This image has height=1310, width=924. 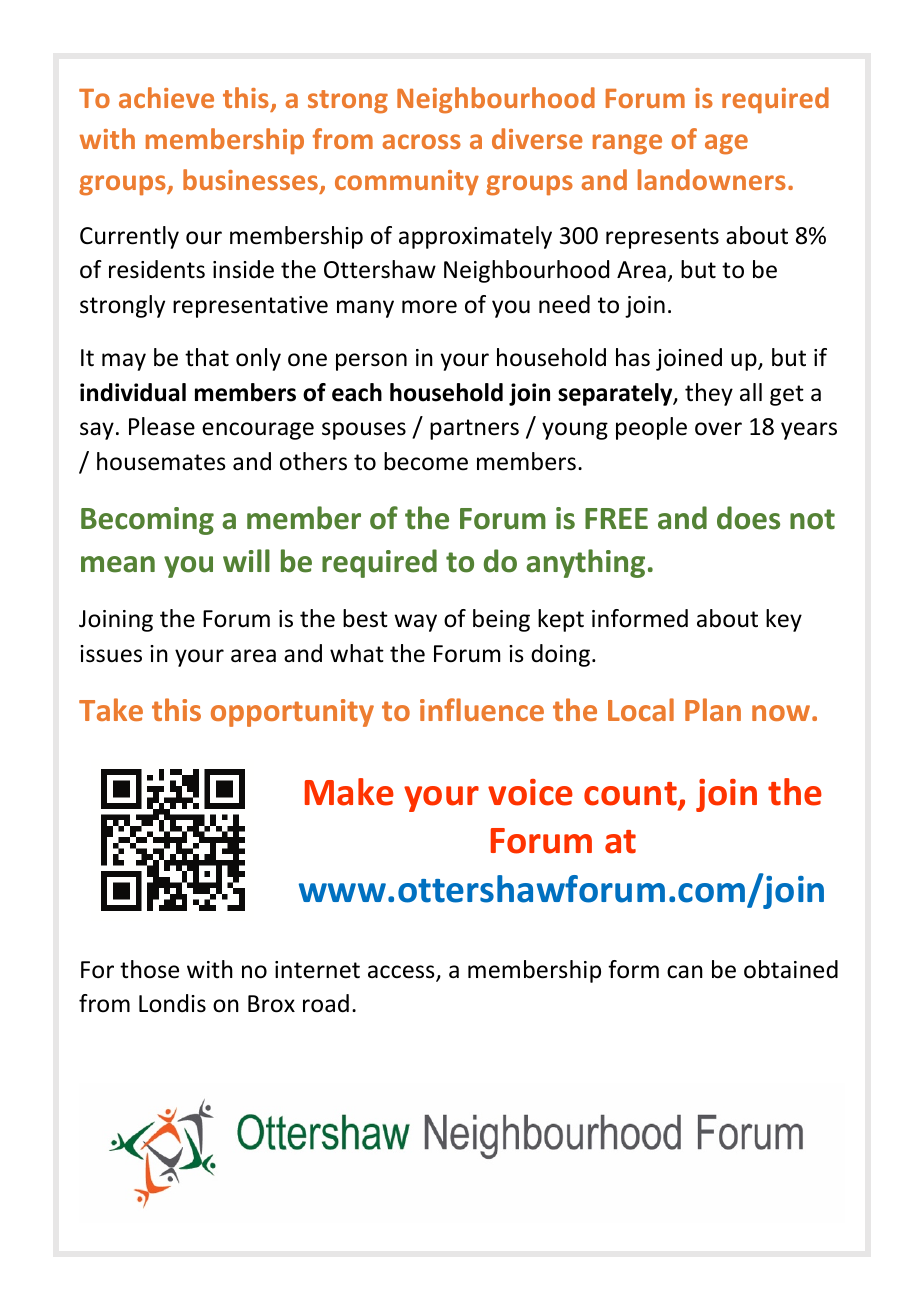 What do you see at coordinates (149, 969) in the image?
I see `those` at bounding box center [149, 969].
